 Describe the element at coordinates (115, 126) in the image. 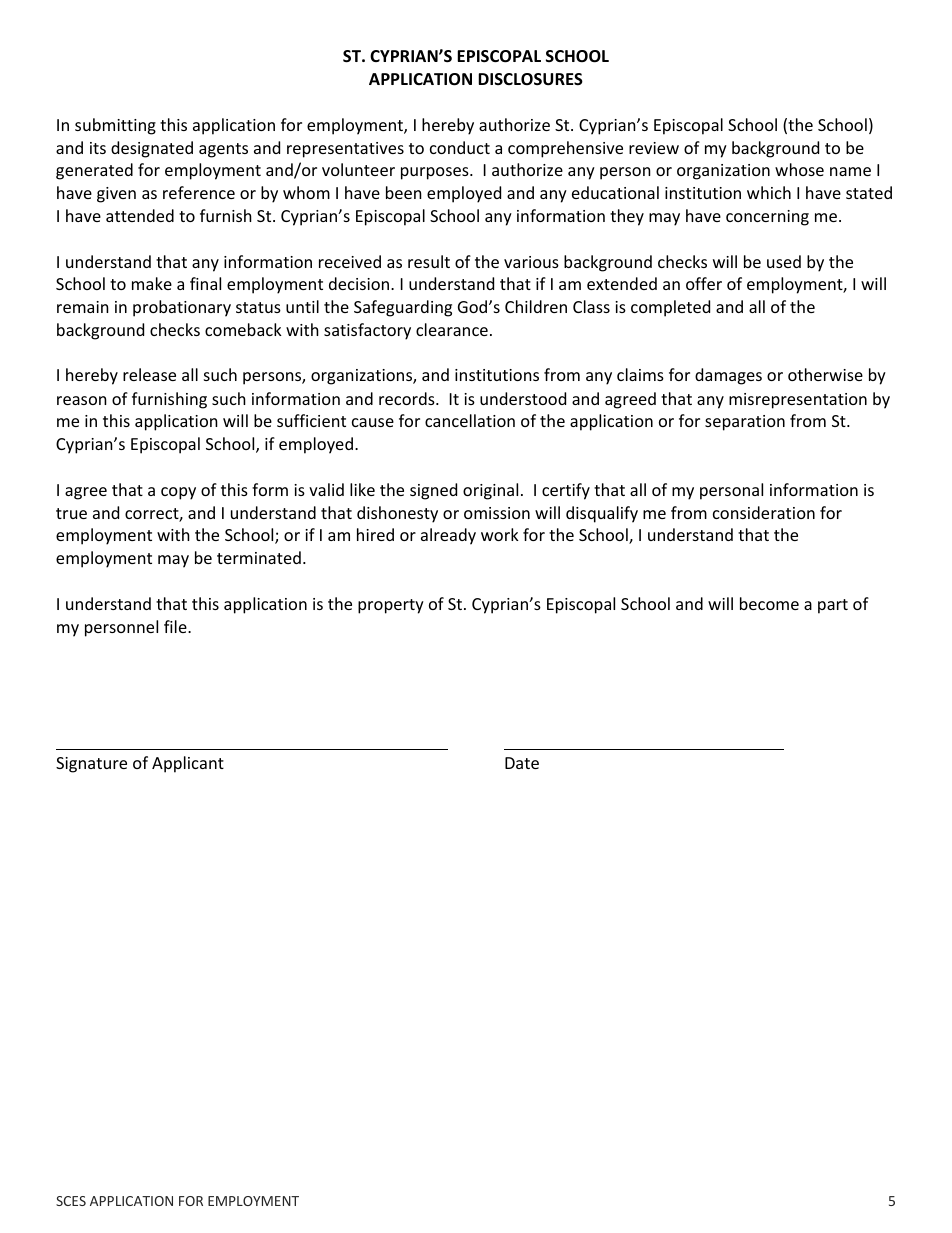

I see `submitting` at that location.
